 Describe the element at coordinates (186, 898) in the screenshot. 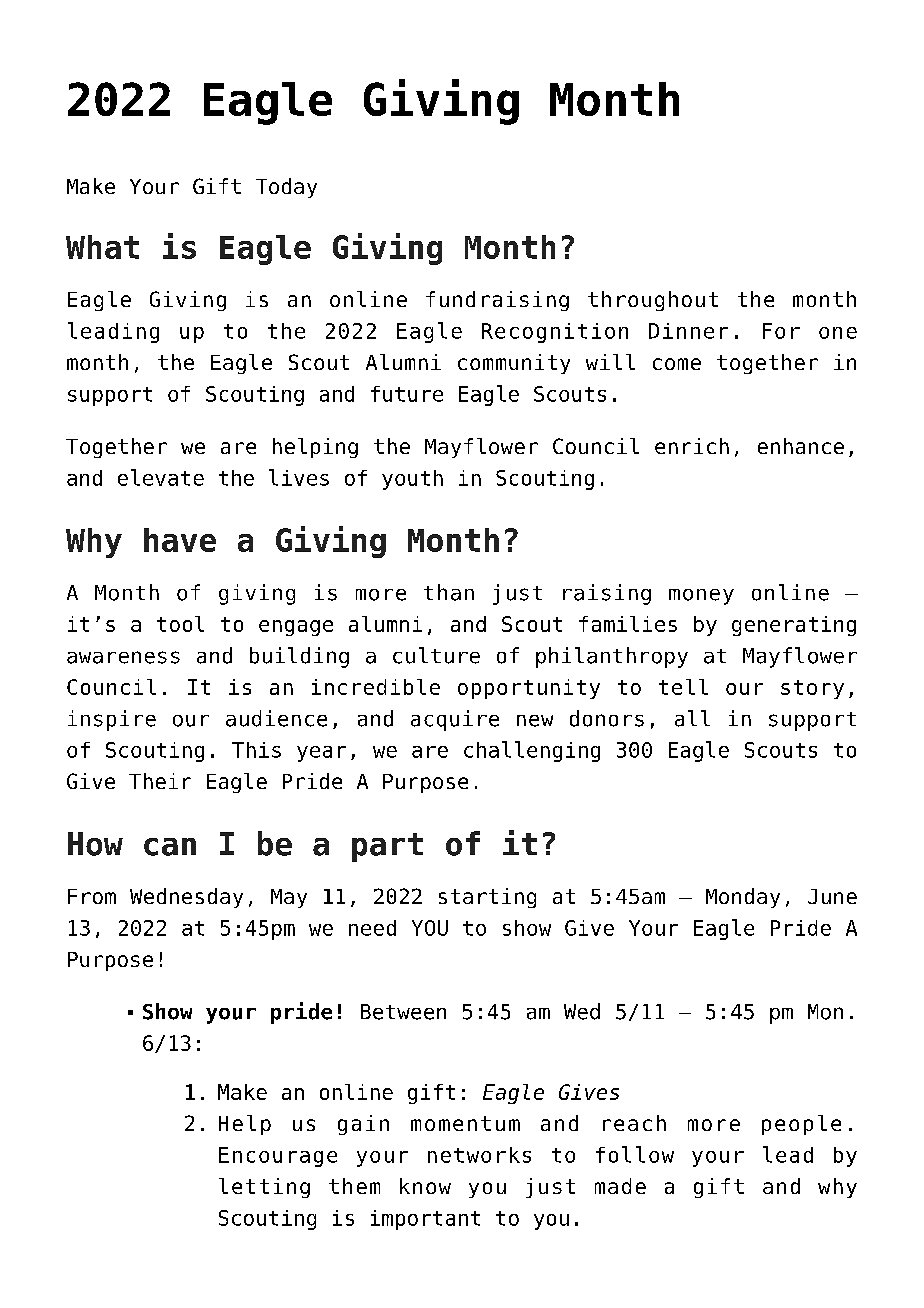

I see `Wednesday` at that location.
